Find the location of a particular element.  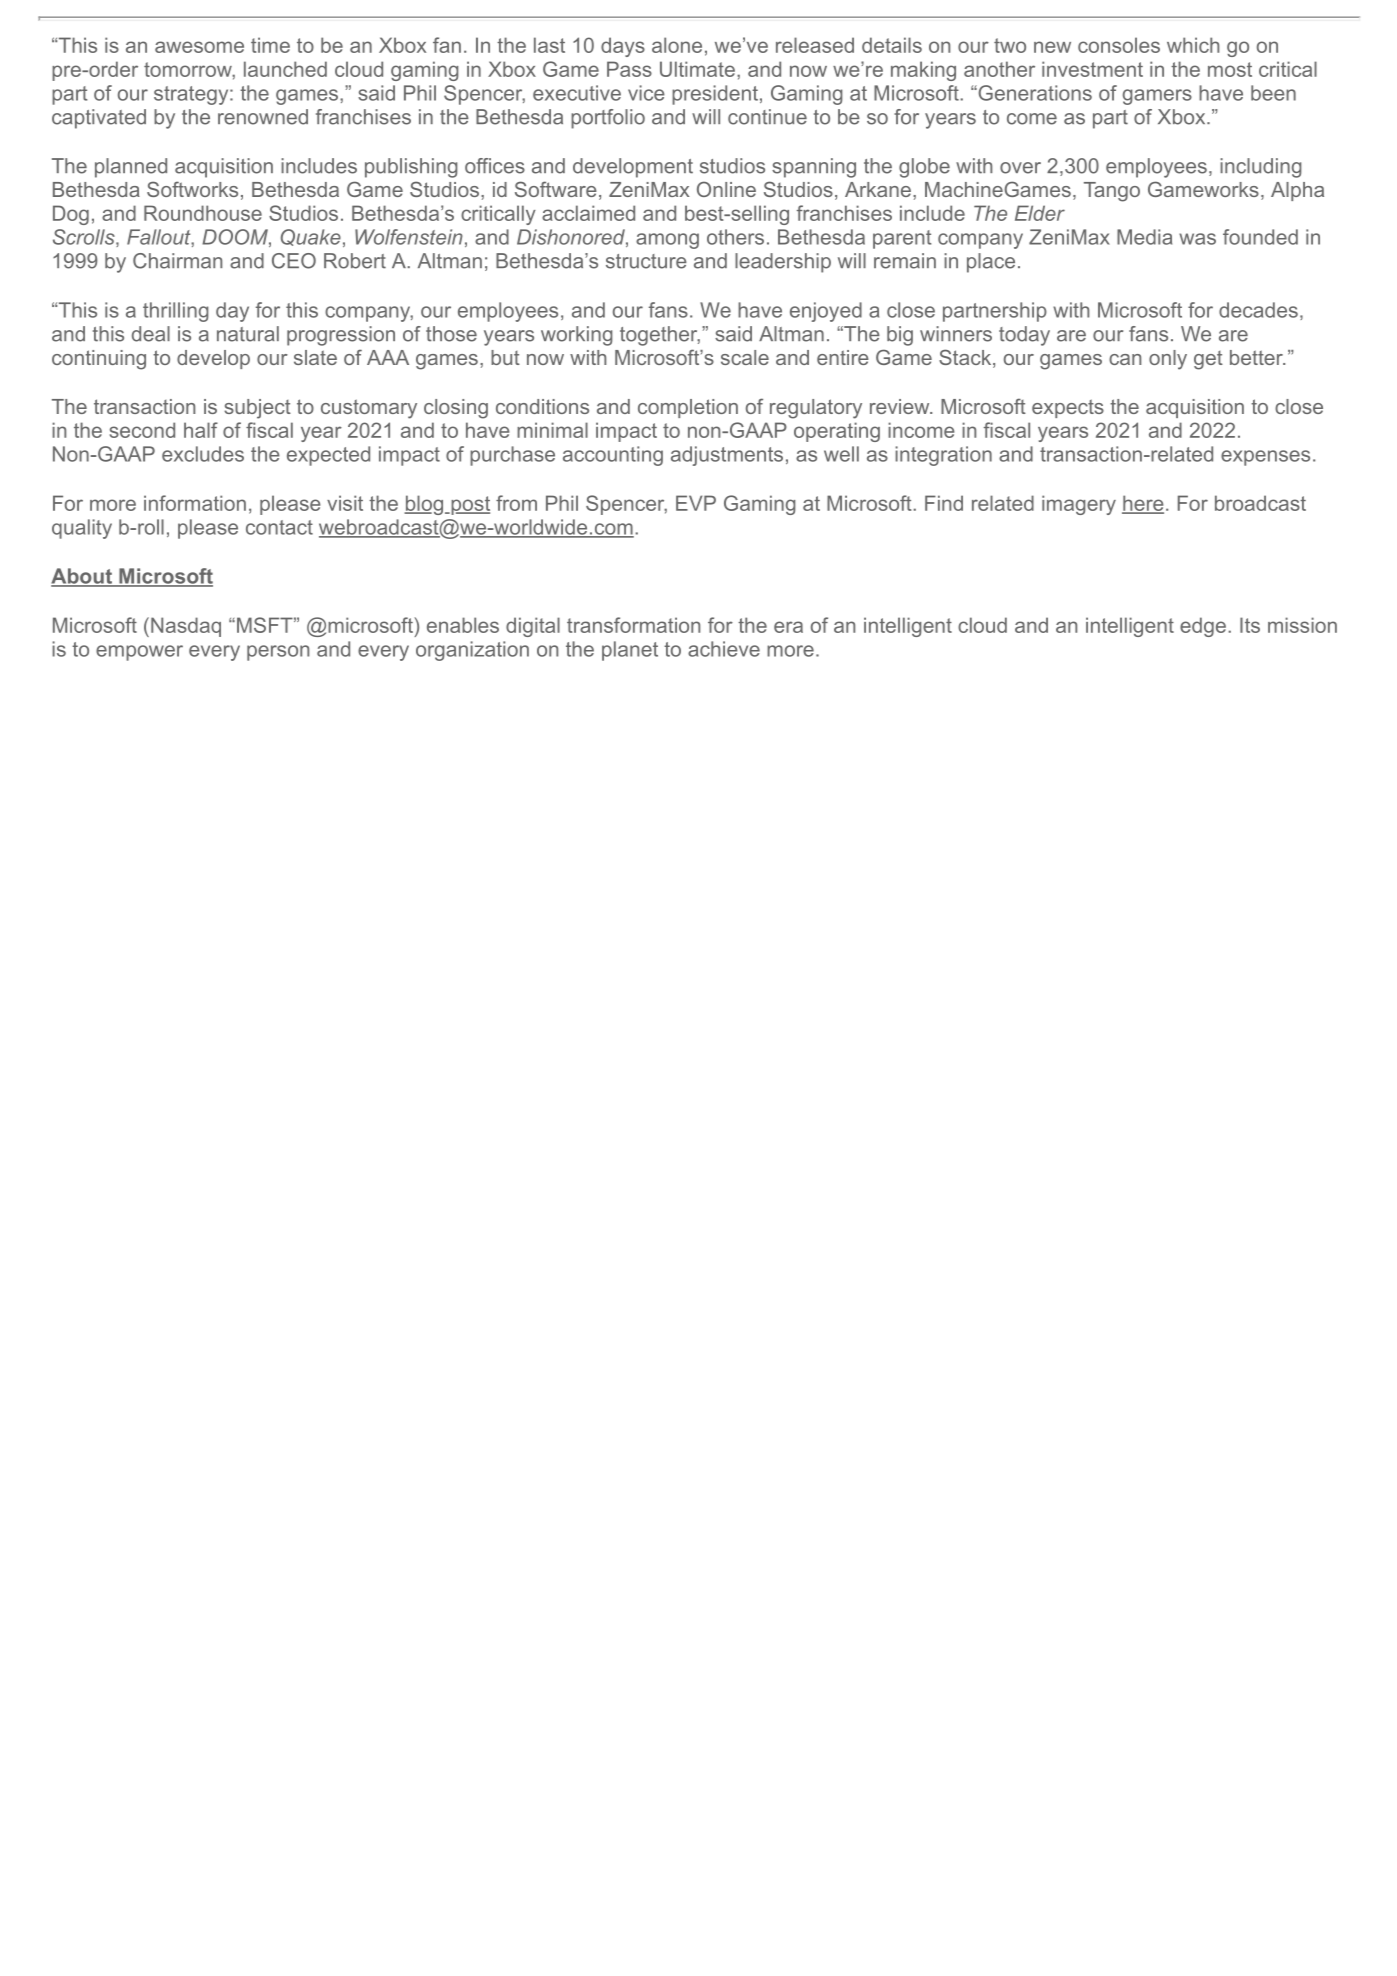

awesome is located at coordinates (199, 47).
